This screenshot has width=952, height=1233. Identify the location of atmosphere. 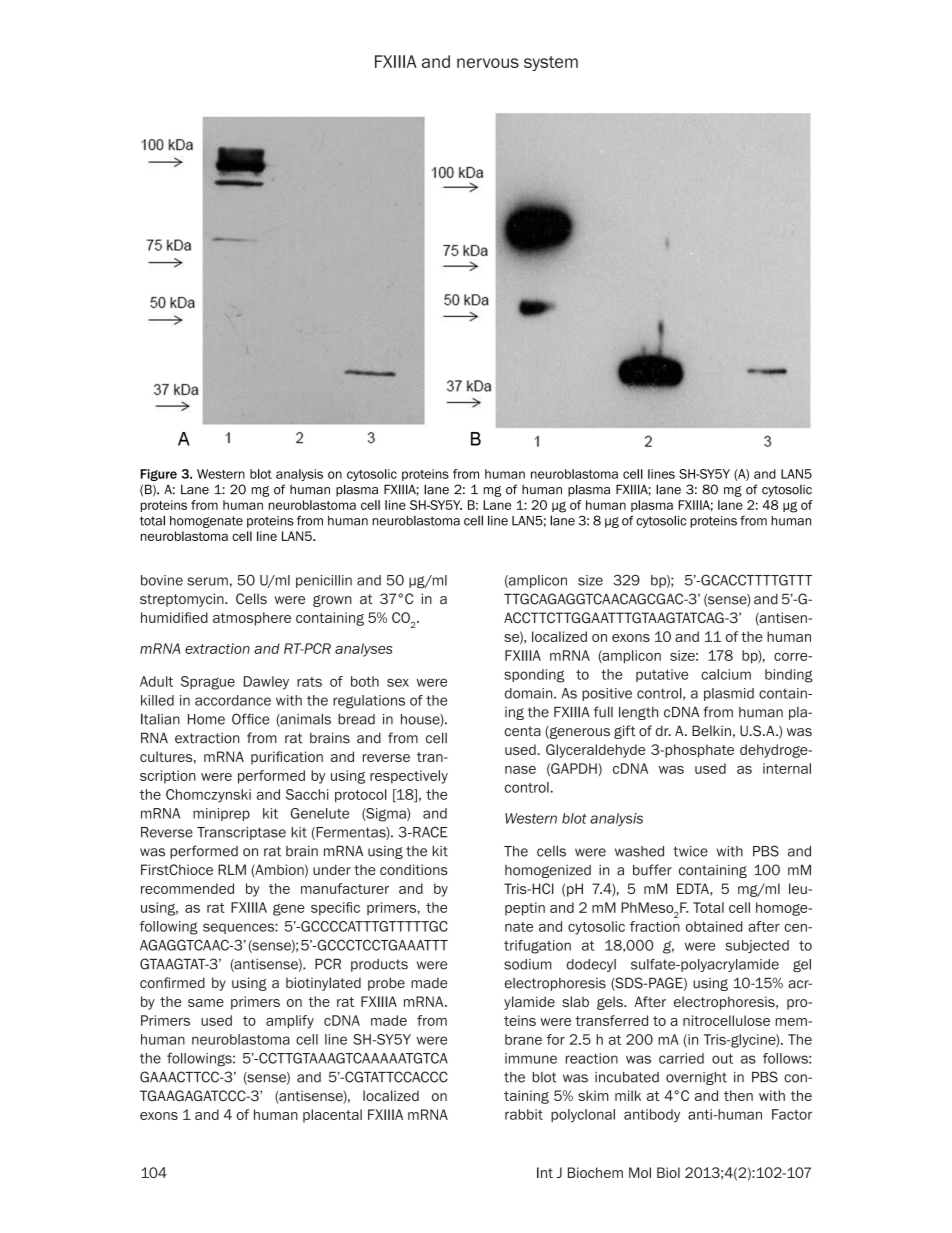
(252, 619).
